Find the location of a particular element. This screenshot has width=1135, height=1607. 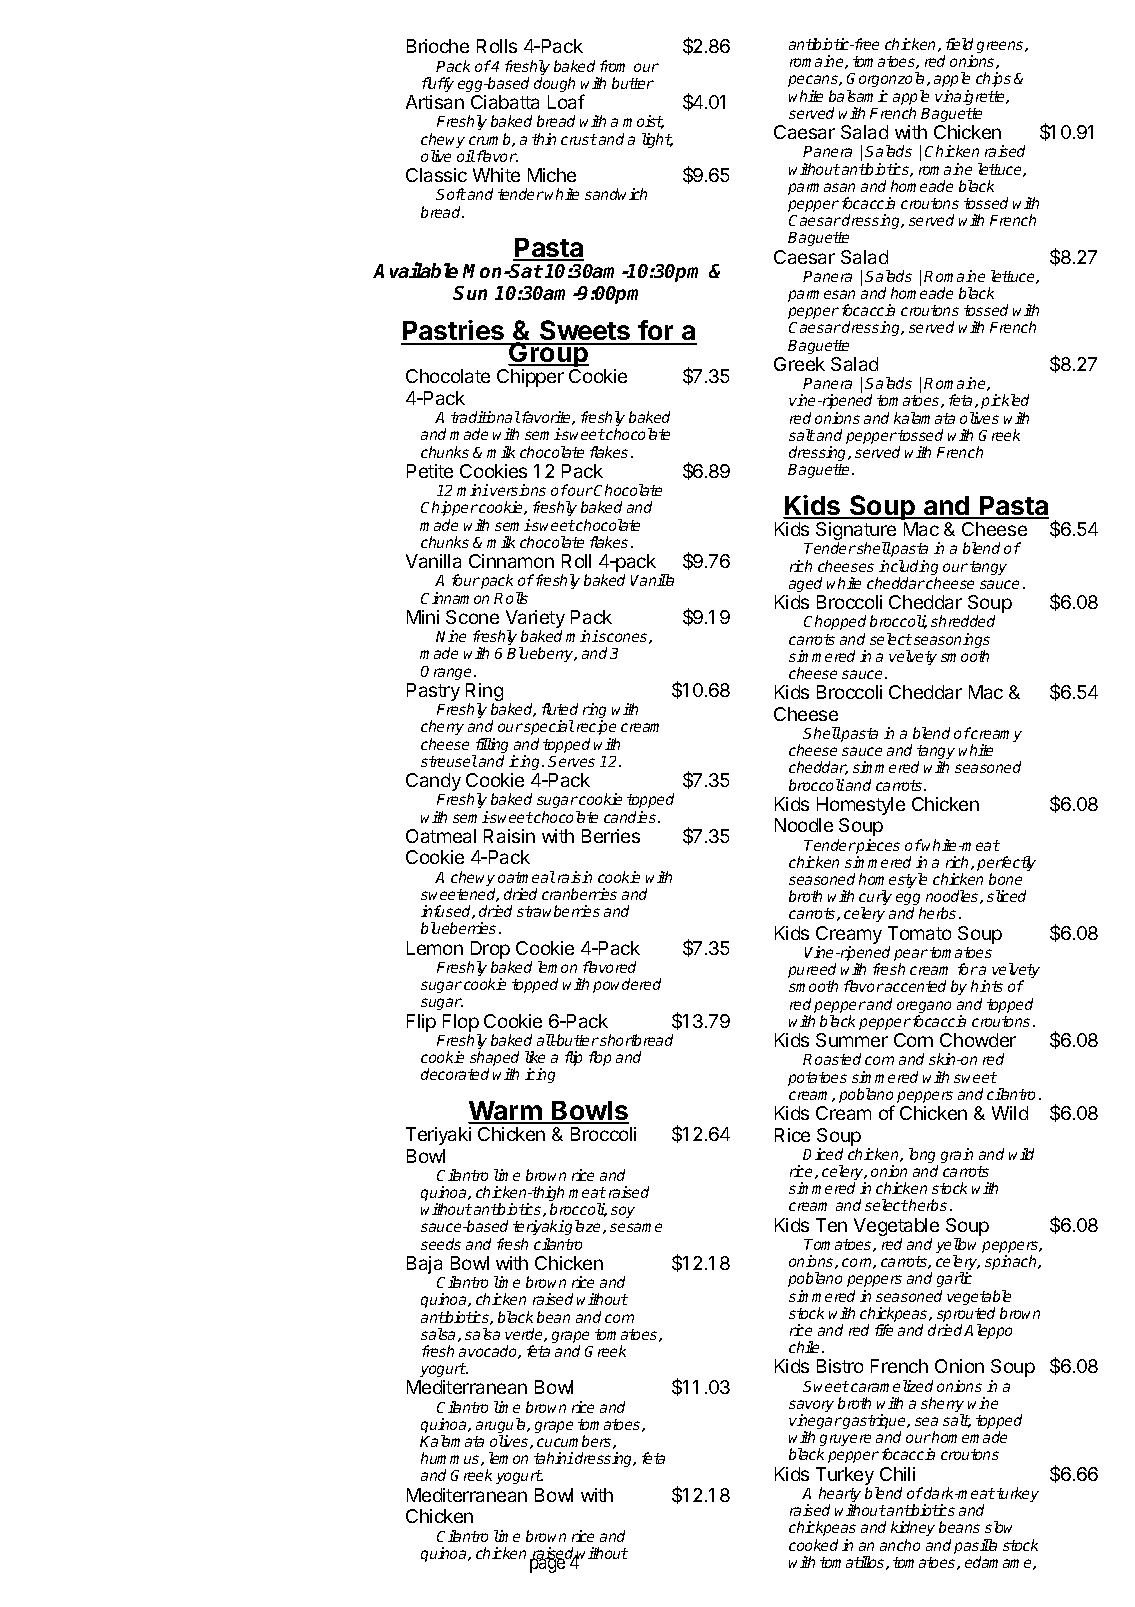

aged is located at coordinates (805, 584).
